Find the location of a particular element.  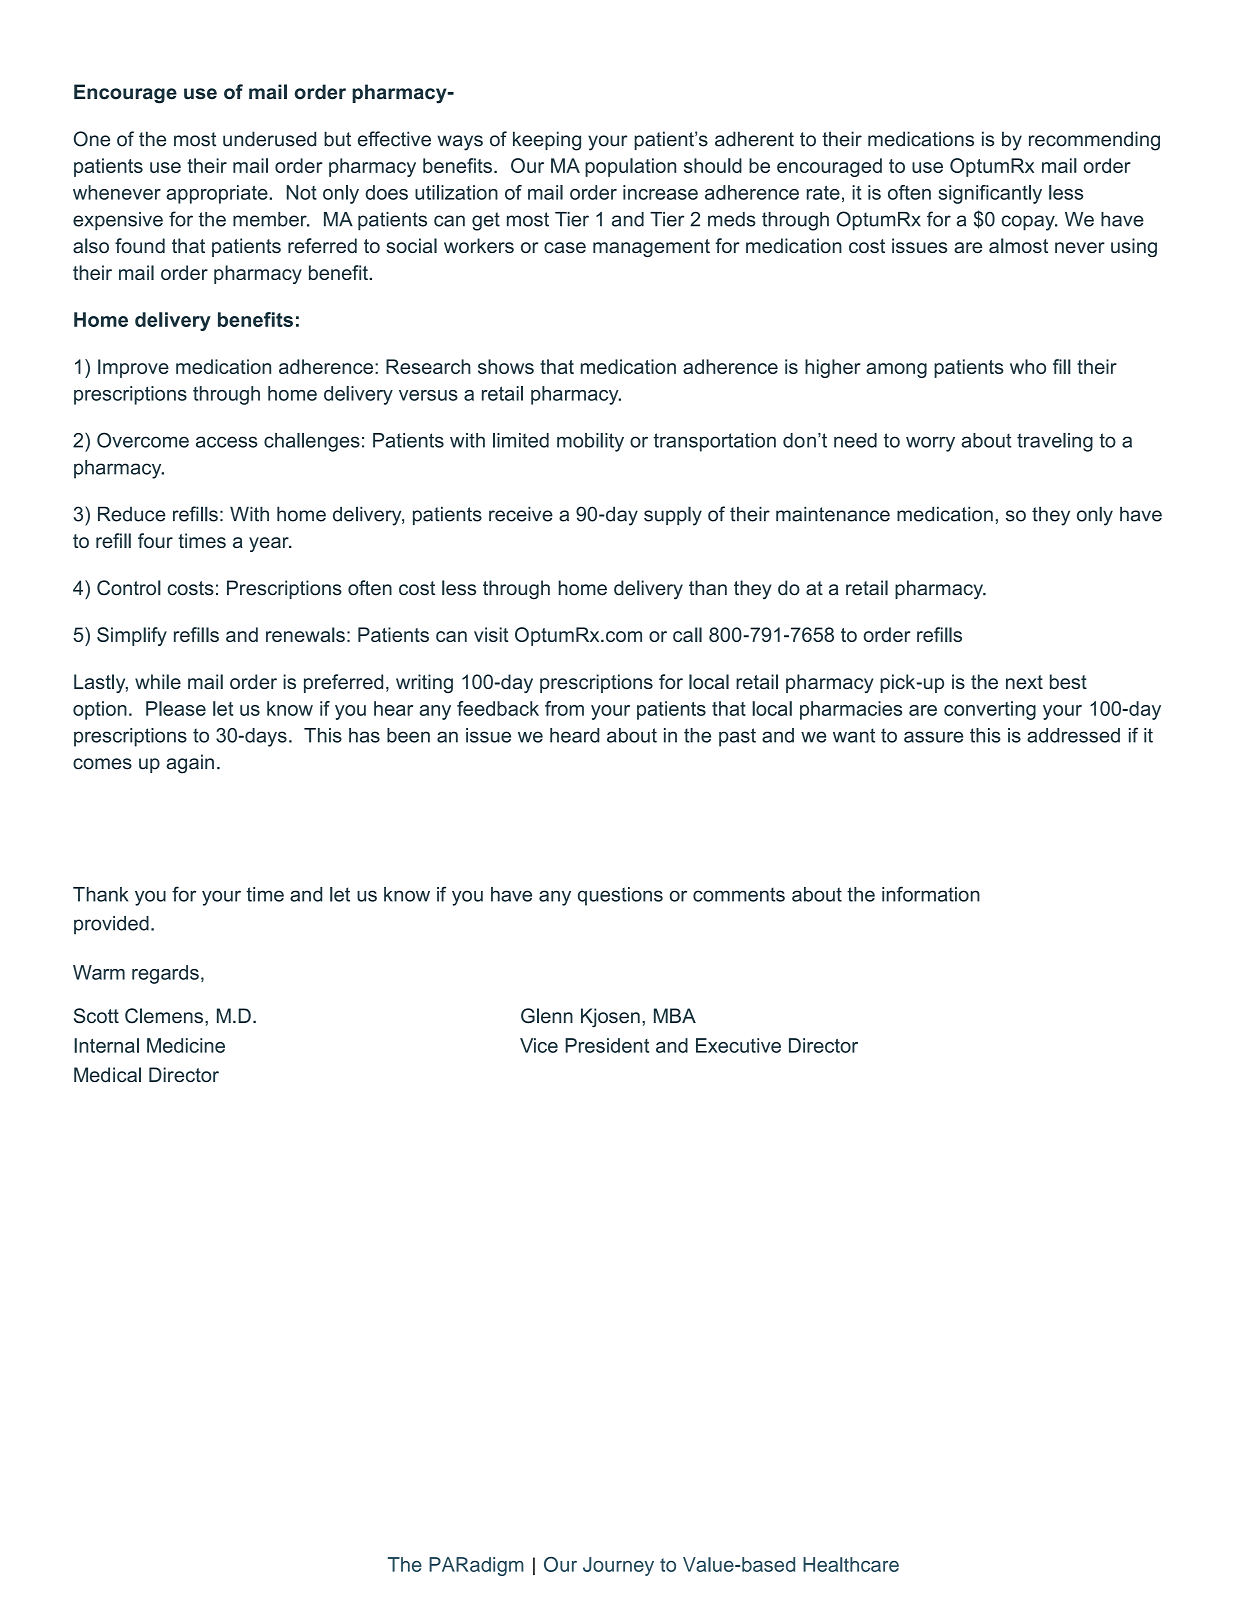

Healthcare is located at coordinates (851, 1564).
